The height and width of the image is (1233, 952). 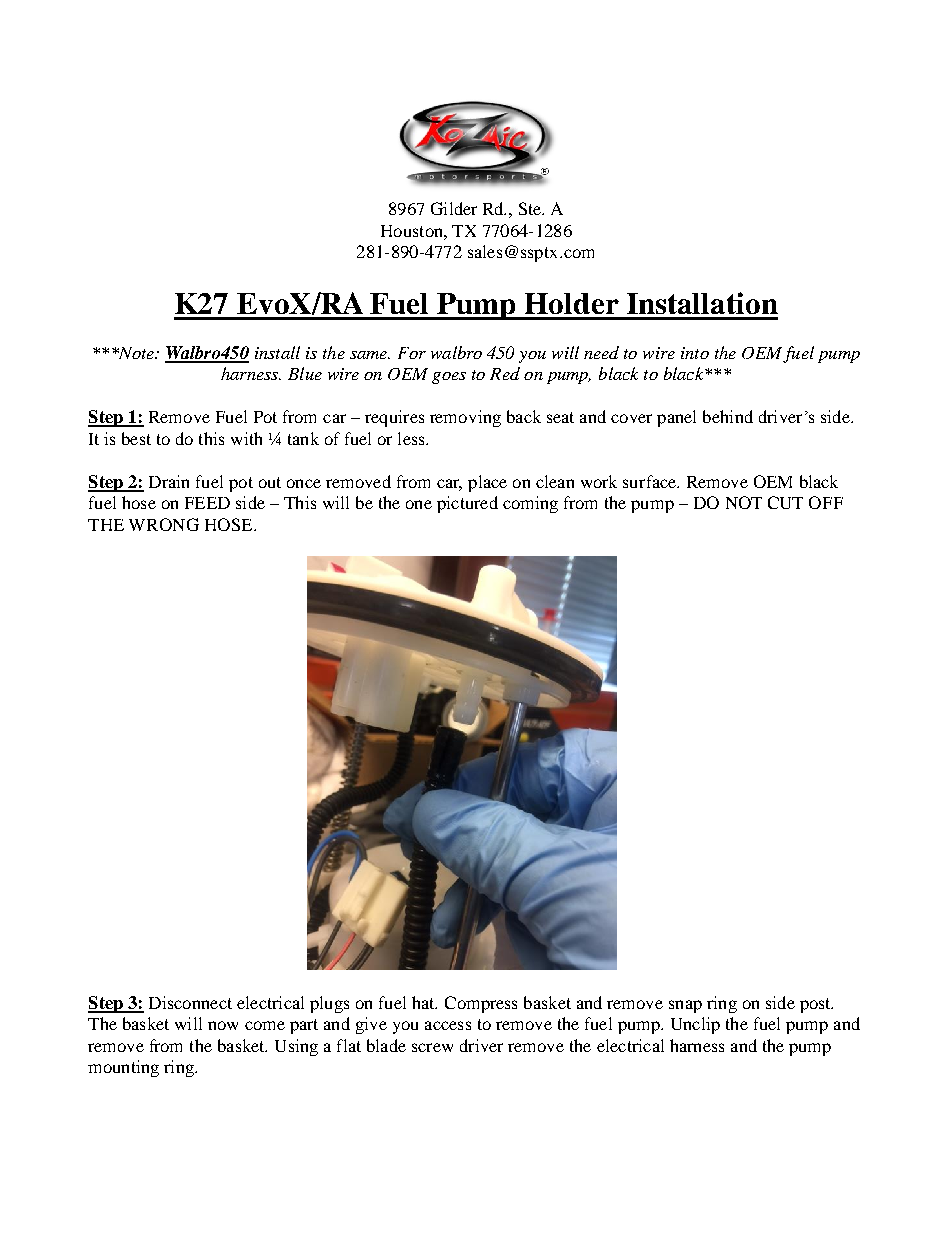 I want to click on snap, so click(x=685, y=1006).
